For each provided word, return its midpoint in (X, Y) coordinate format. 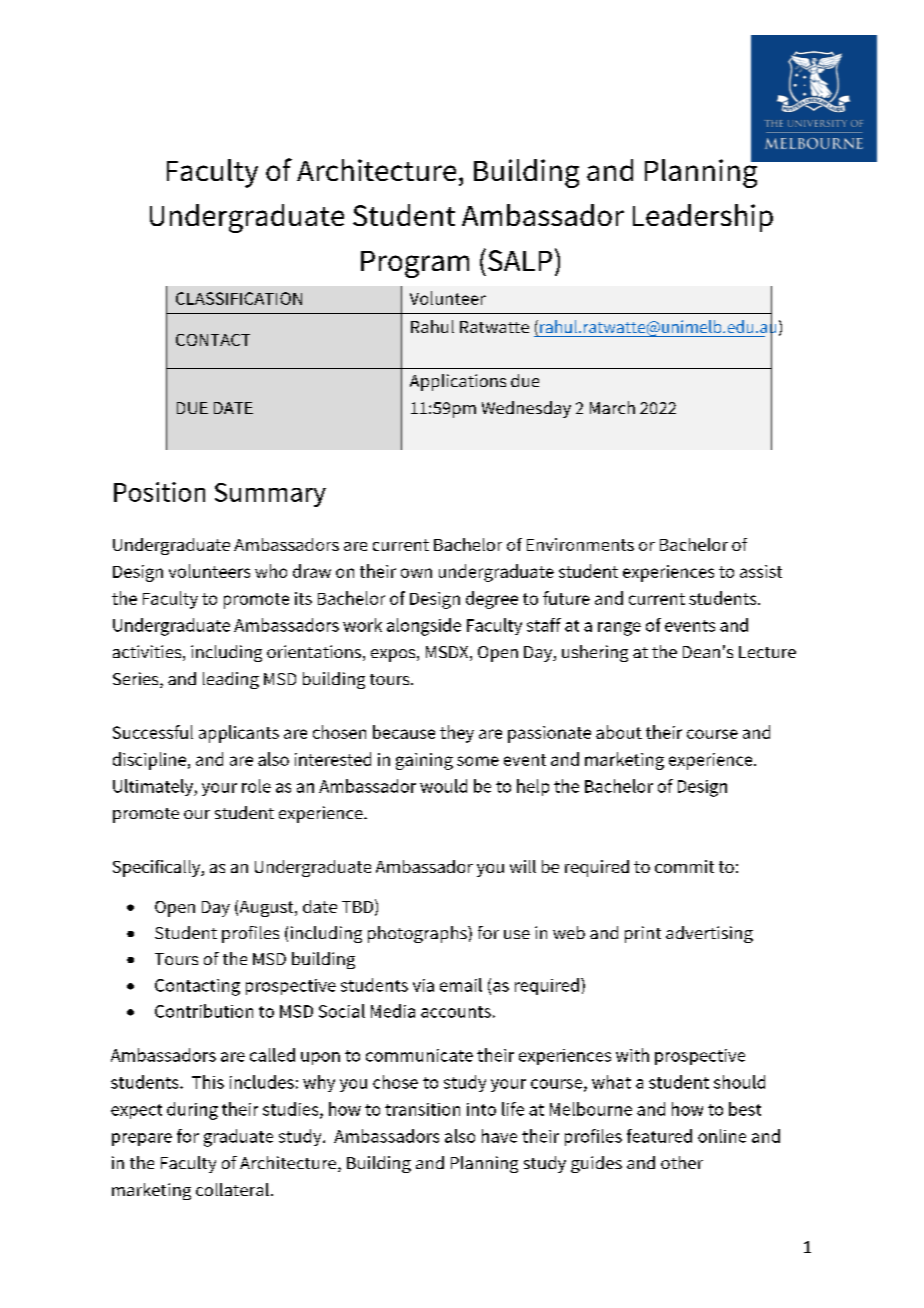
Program (415, 264)
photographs (418, 934)
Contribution (204, 1011)
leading (231, 680)
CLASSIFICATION (239, 298)
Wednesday (526, 409)
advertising (709, 934)
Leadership (703, 218)
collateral (232, 1189)
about (619, 732)
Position (159, 492)
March (612, 407)
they (457, 734)
